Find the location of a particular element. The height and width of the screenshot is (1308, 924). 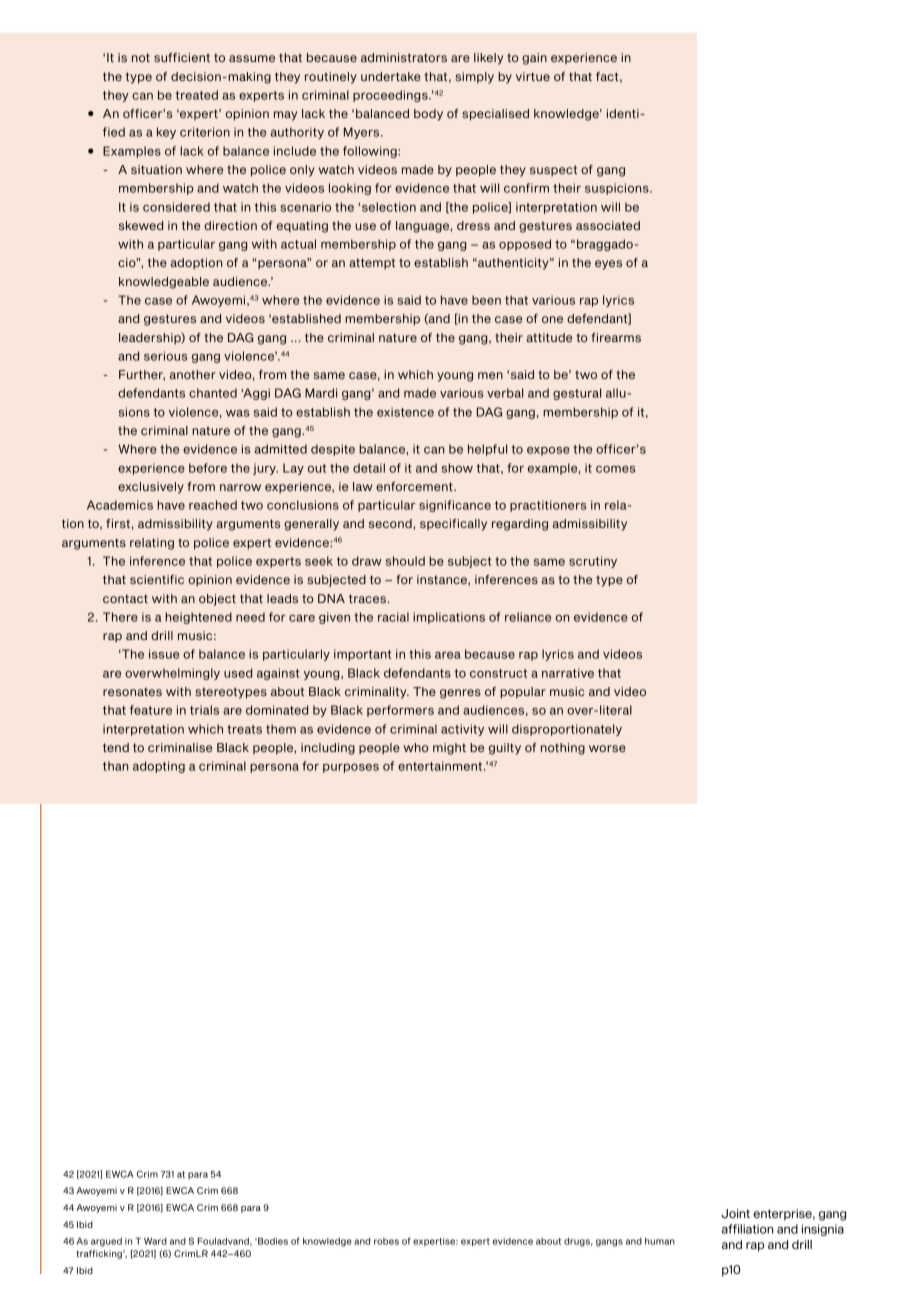

suspicions is located at coordinates (618, 189).
